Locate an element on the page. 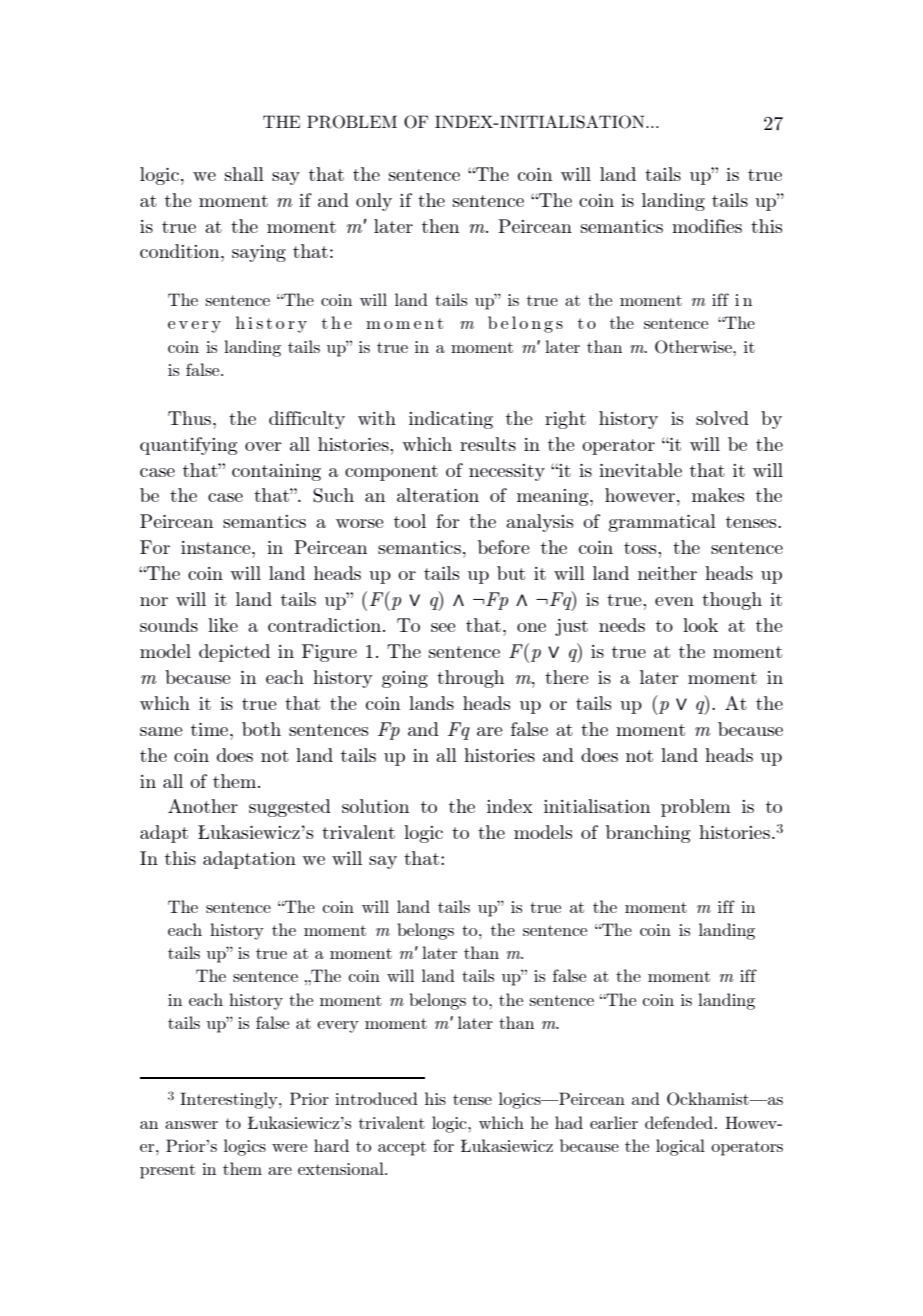 The width and height of the page is (923, 1316). indicating is located at coordinates (451, 420).
